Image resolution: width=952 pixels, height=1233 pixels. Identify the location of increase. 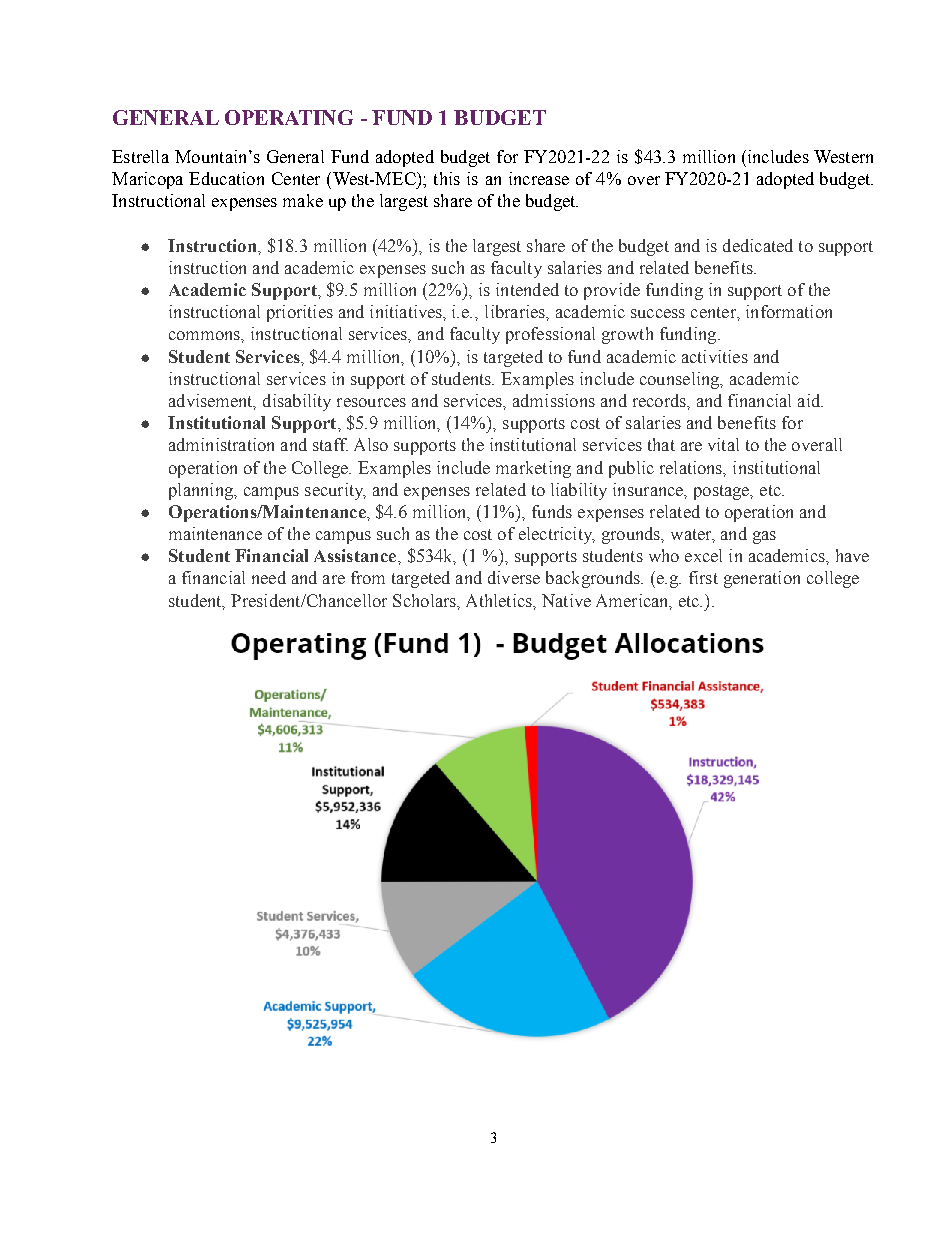
(539, 178).
